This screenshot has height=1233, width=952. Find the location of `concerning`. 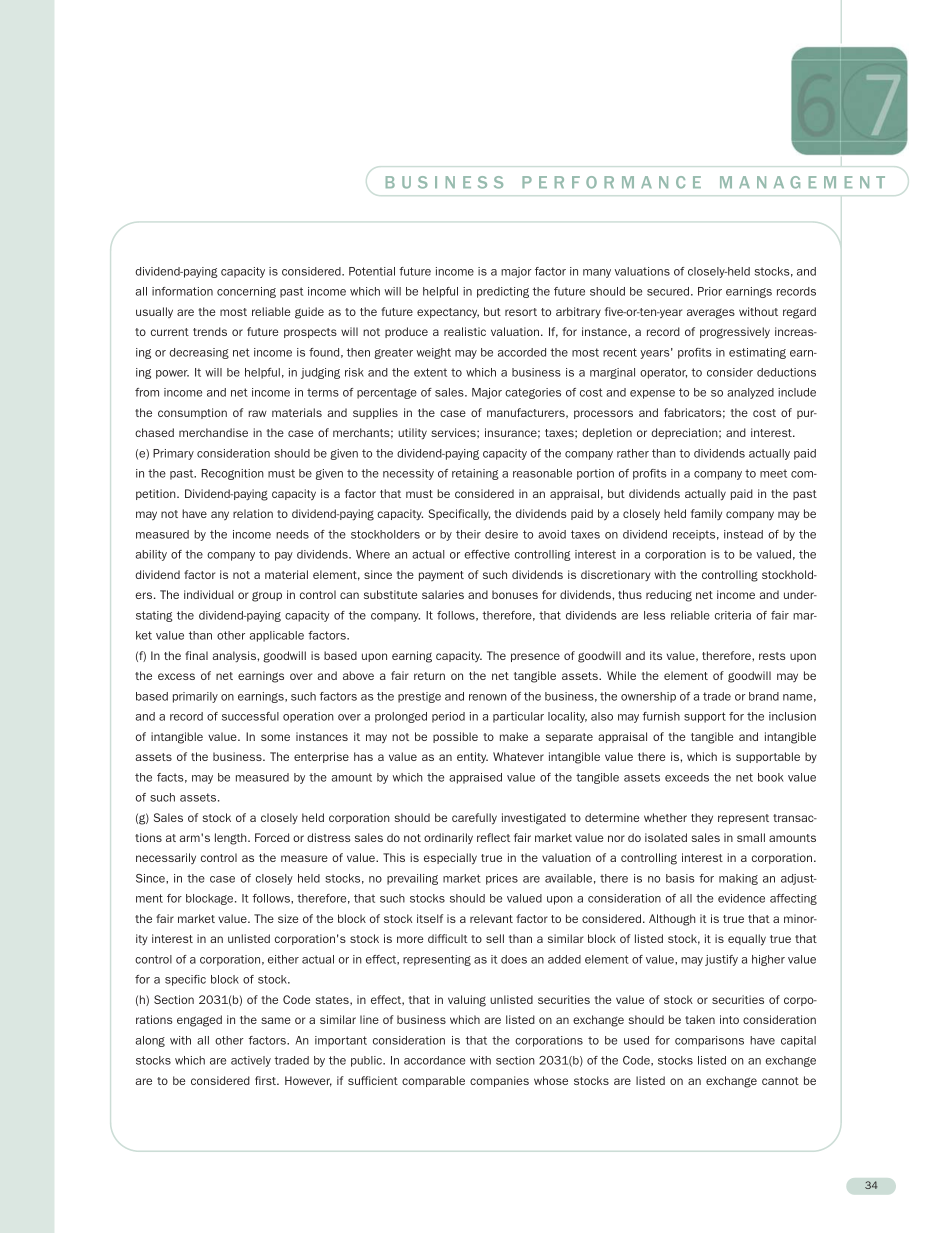

concerning is located at coordinates (246, 292).
